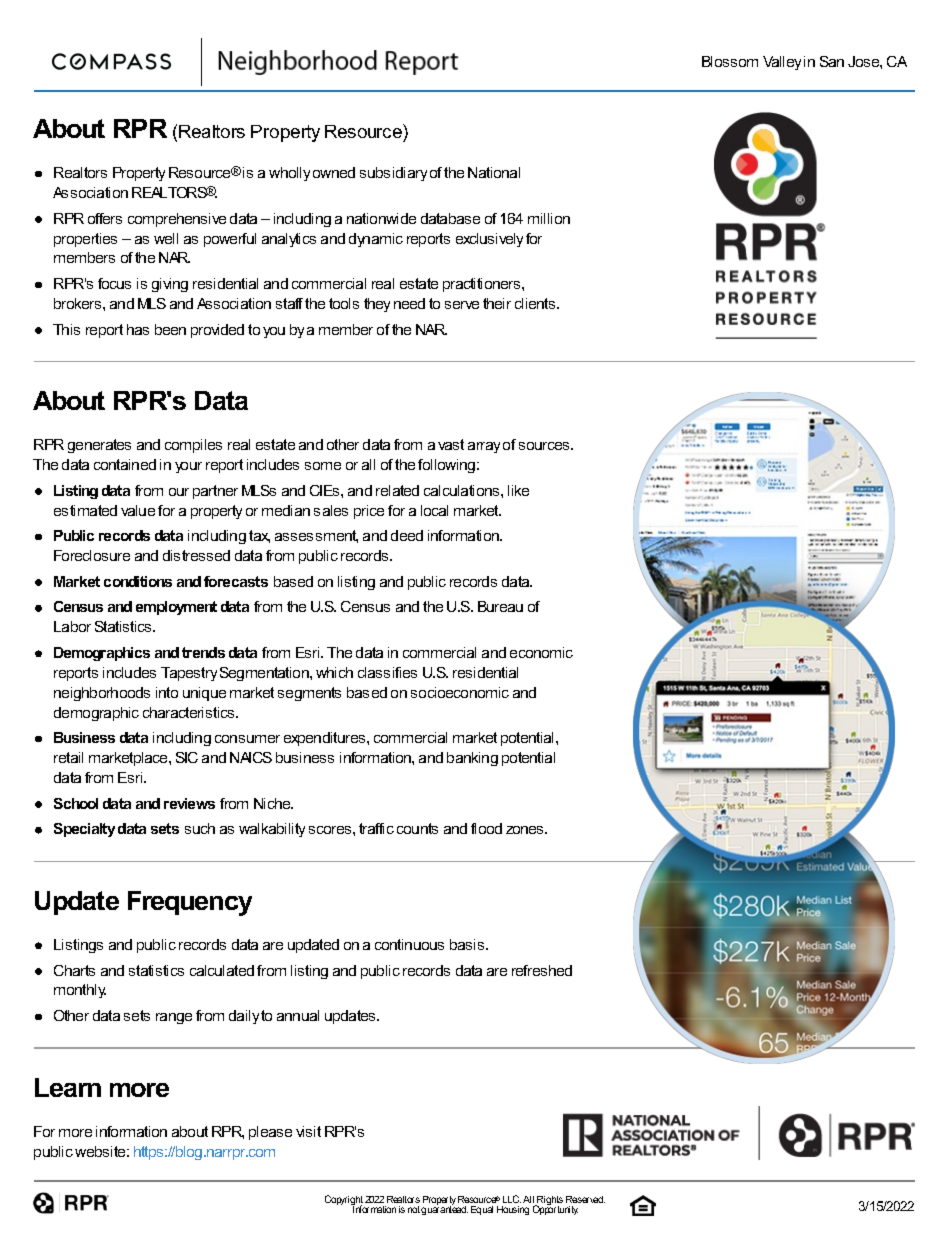 The width and height of the screenshot is (952, 1233). What do you see at coordinates (76, 803) in the screenshot?
I see `School` at bounding box center [76, 803].
